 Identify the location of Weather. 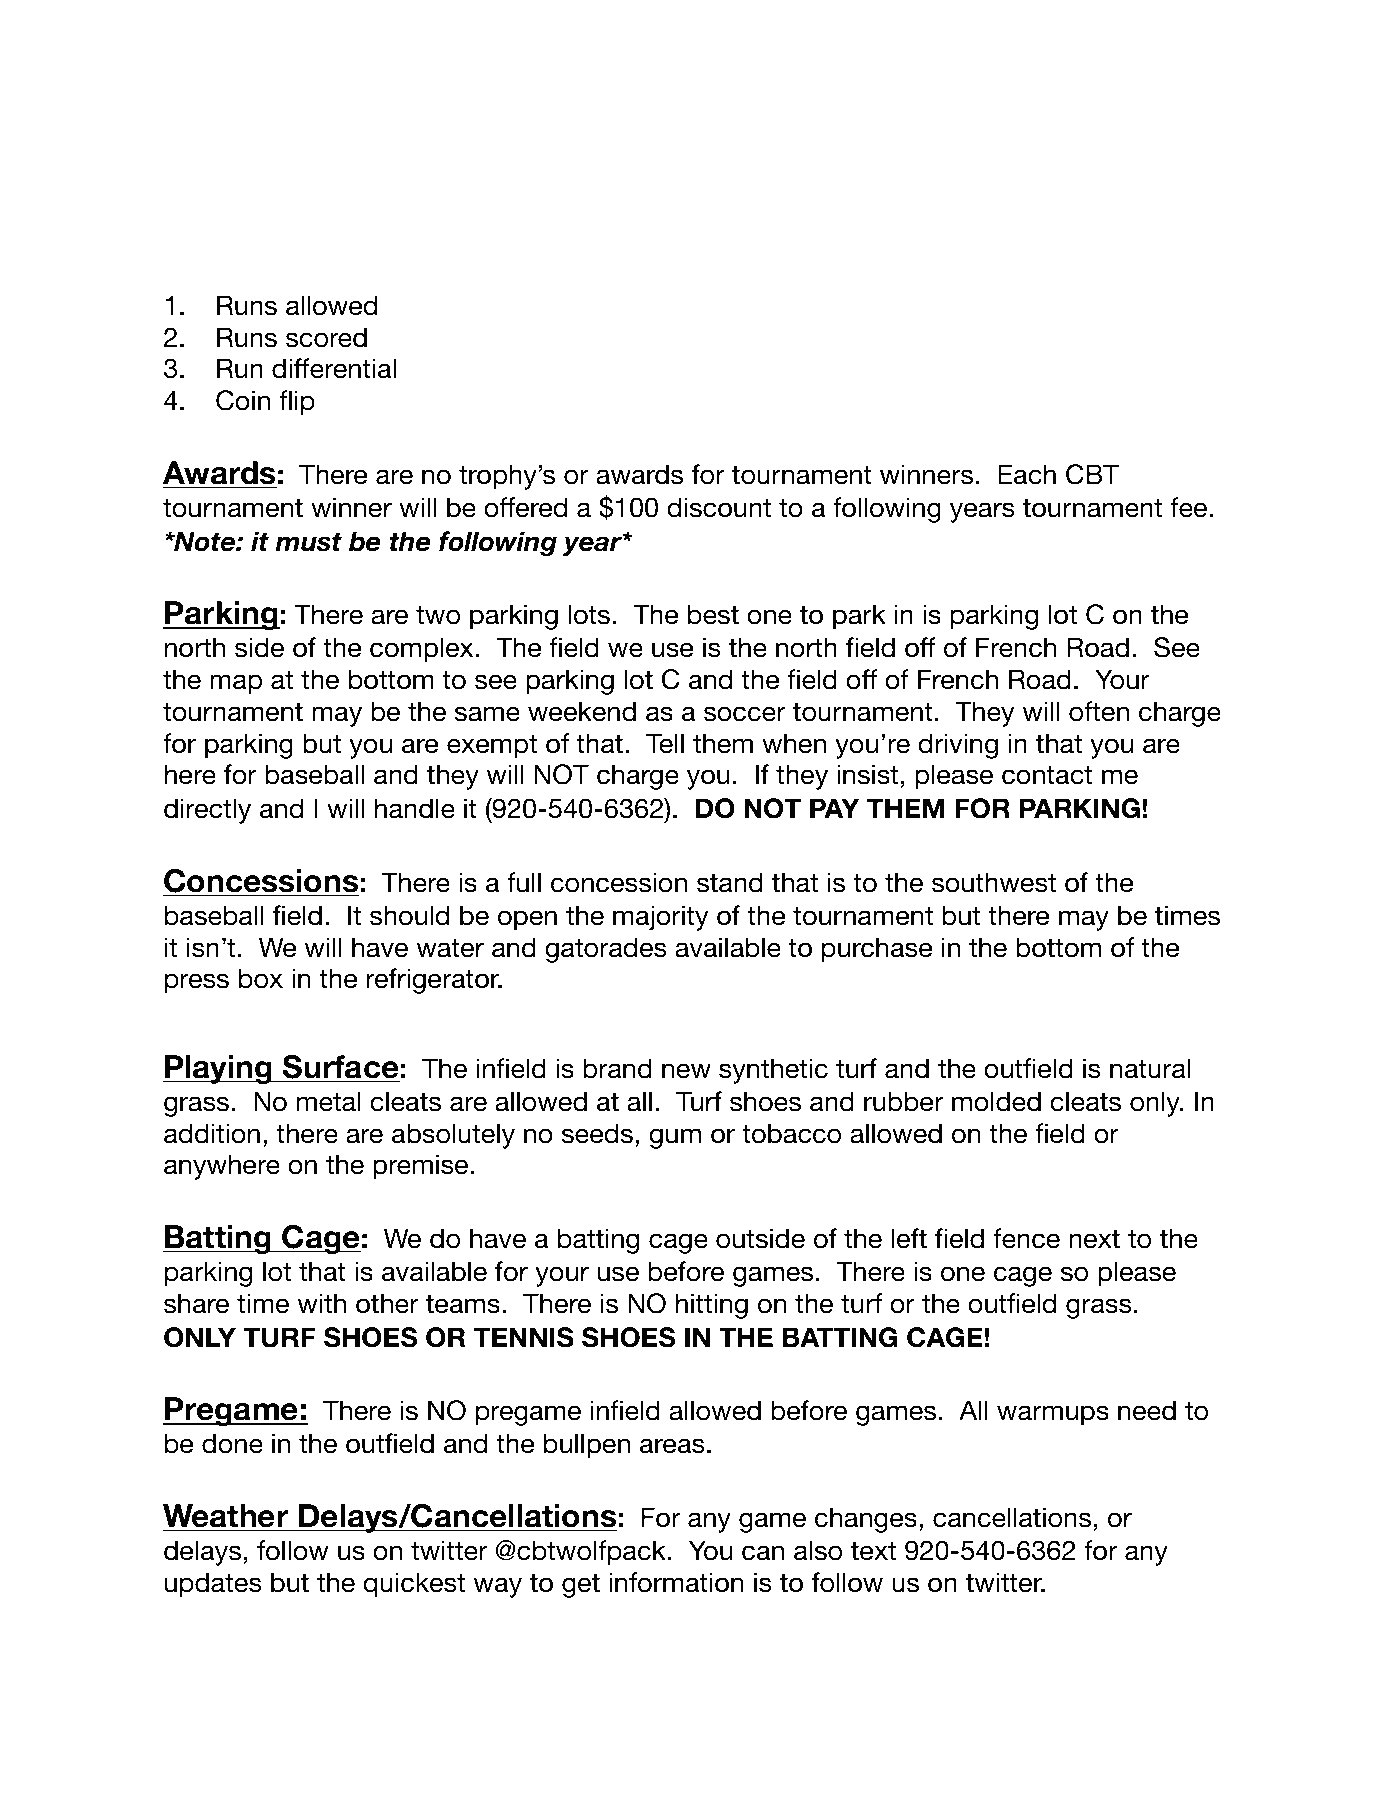
(226, 1516).
